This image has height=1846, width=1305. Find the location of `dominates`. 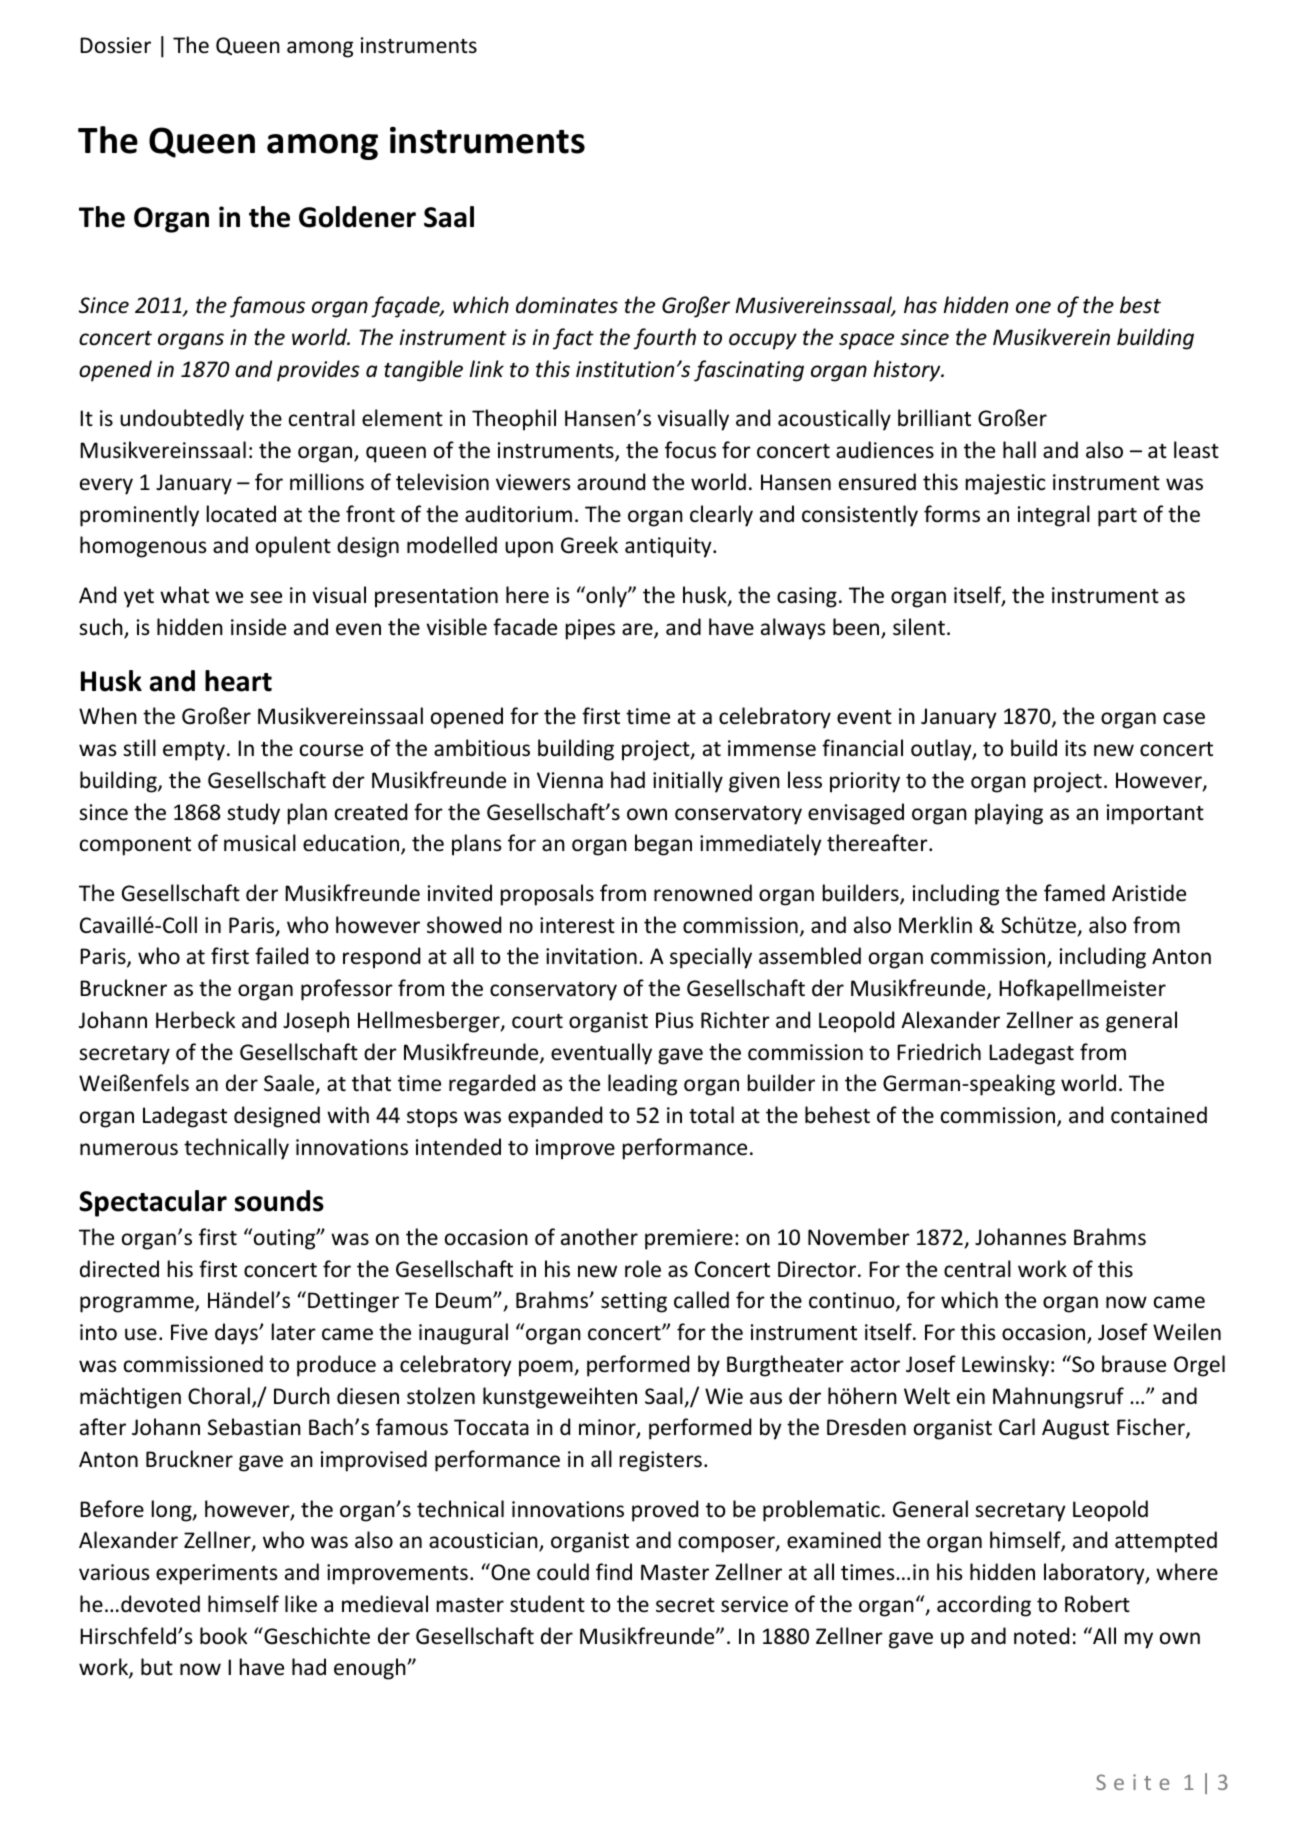

dominates is located at coordinates (567, 305).
